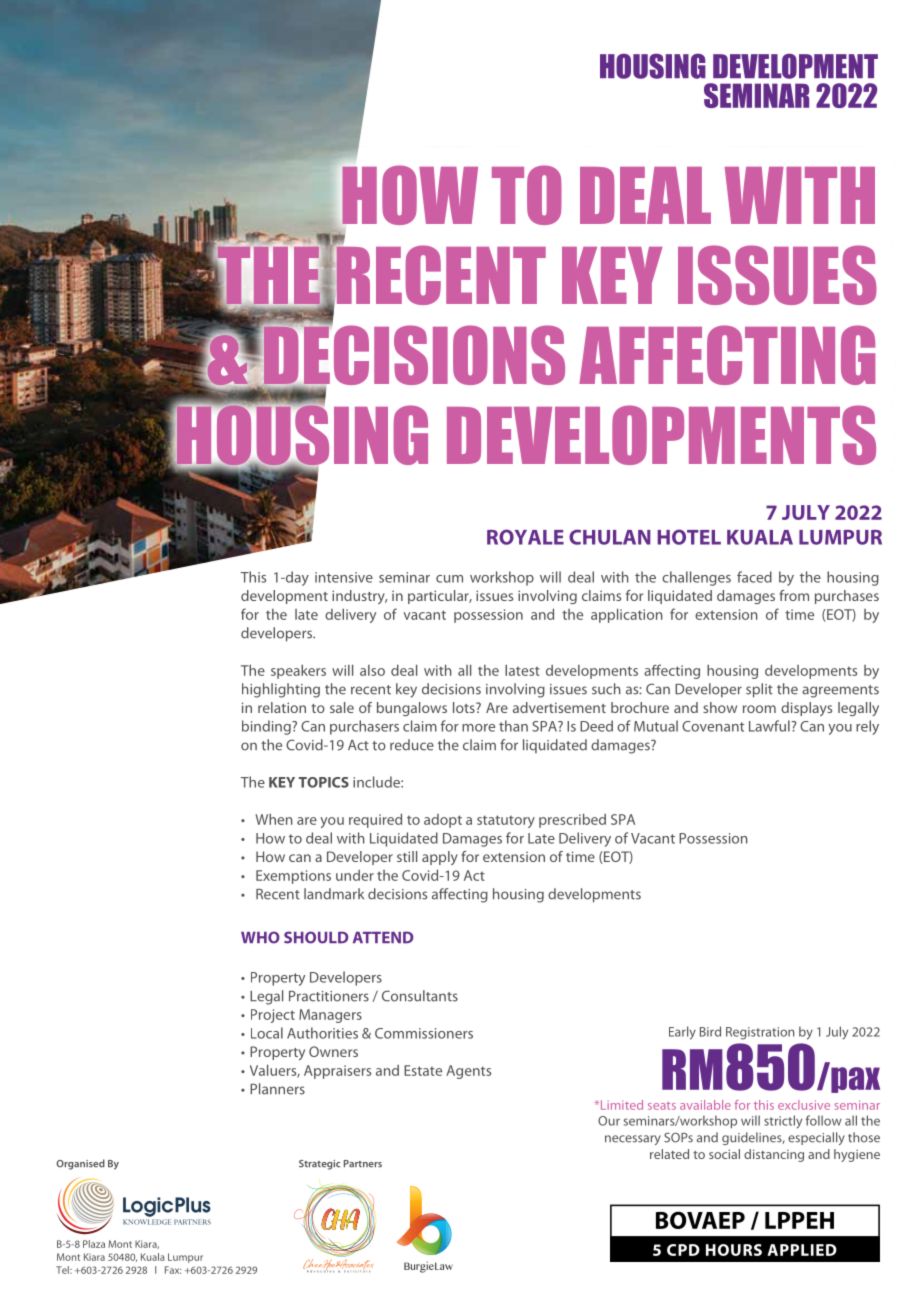 Image resolution: width=924 pixels, height=1308 pixels. I want to click on faced, so click(754, 577).
